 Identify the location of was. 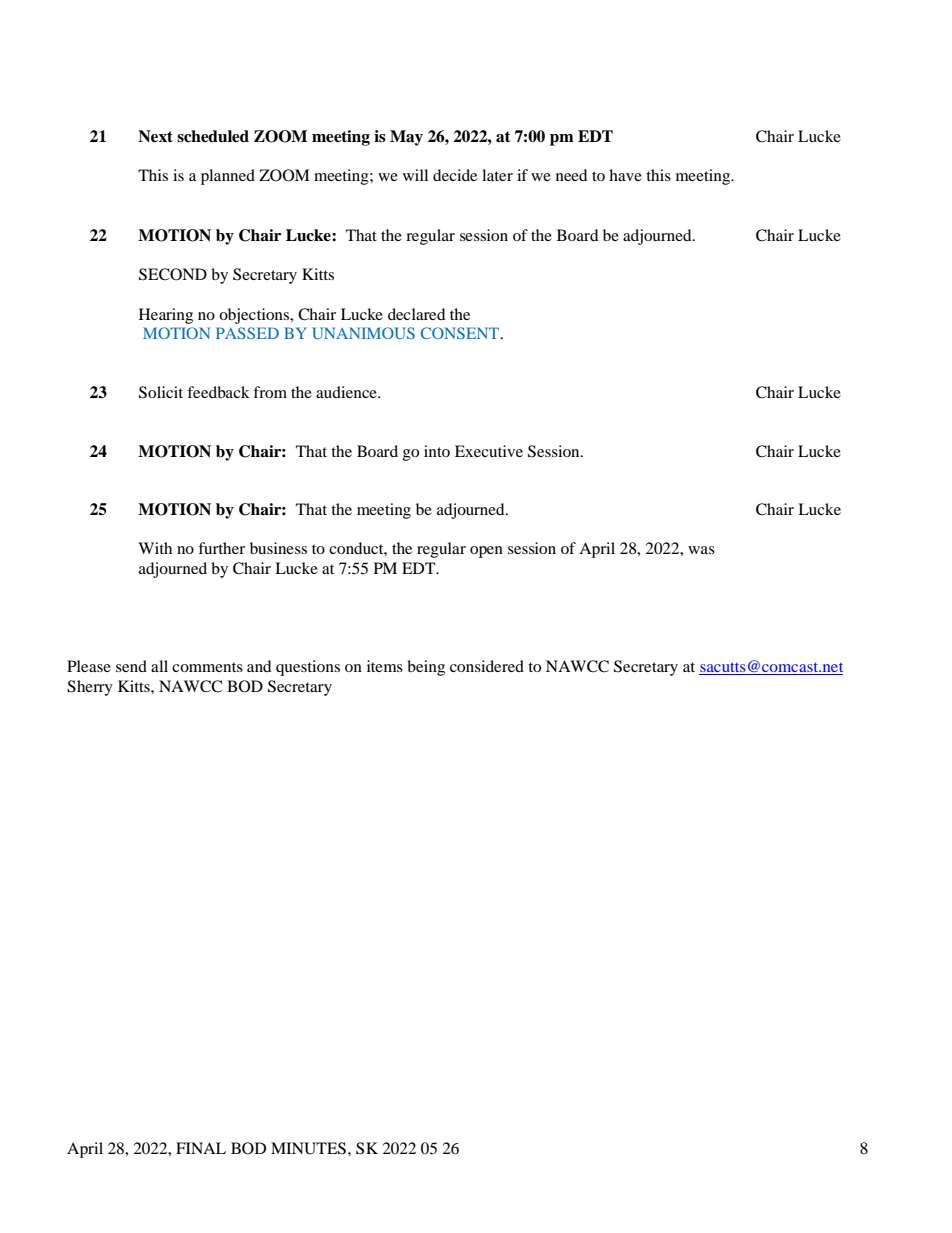
(701, 550).
